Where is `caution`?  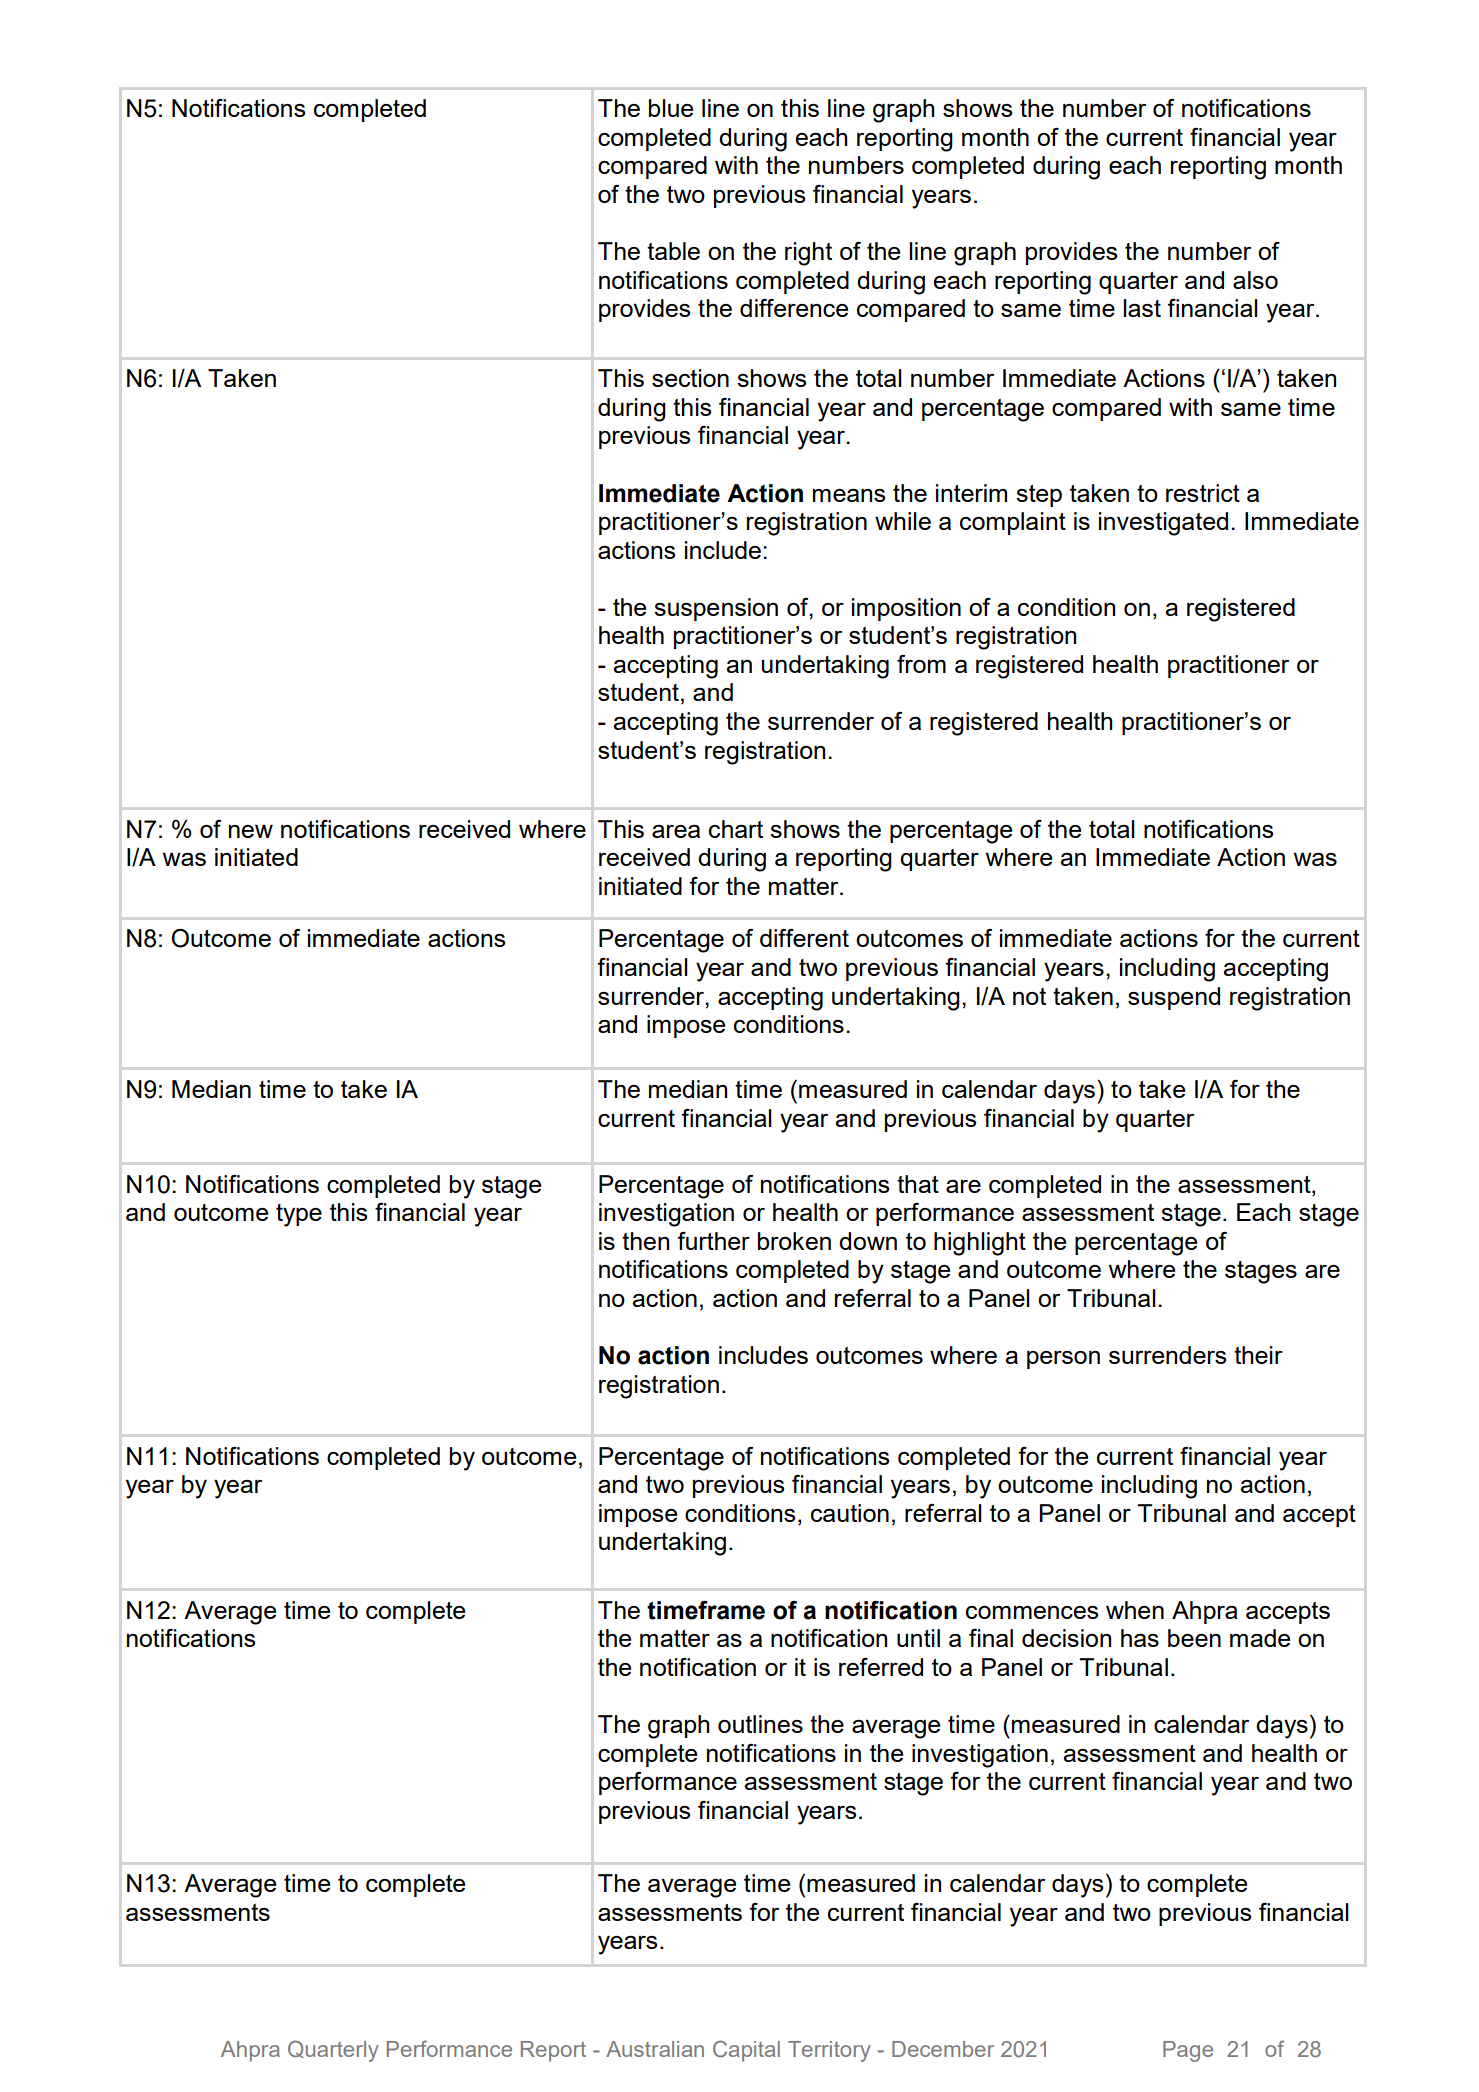 caution is located at coordinates (850, 1513).
